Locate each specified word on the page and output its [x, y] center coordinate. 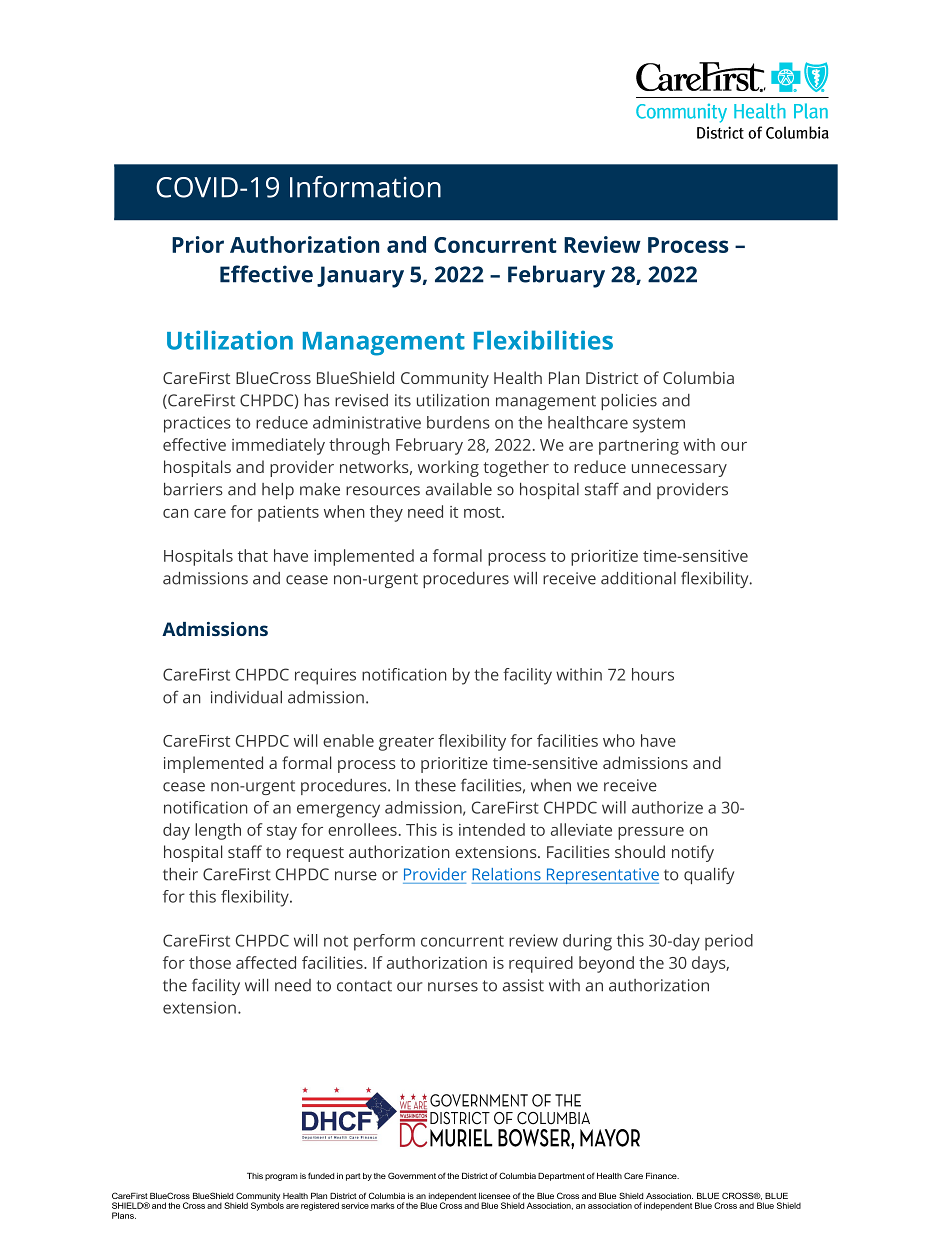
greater [406, 743]
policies [629, 402]
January [360, 277]
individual [246, 697]
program [281, 1177]
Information [365, 187]
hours [653, 674]
